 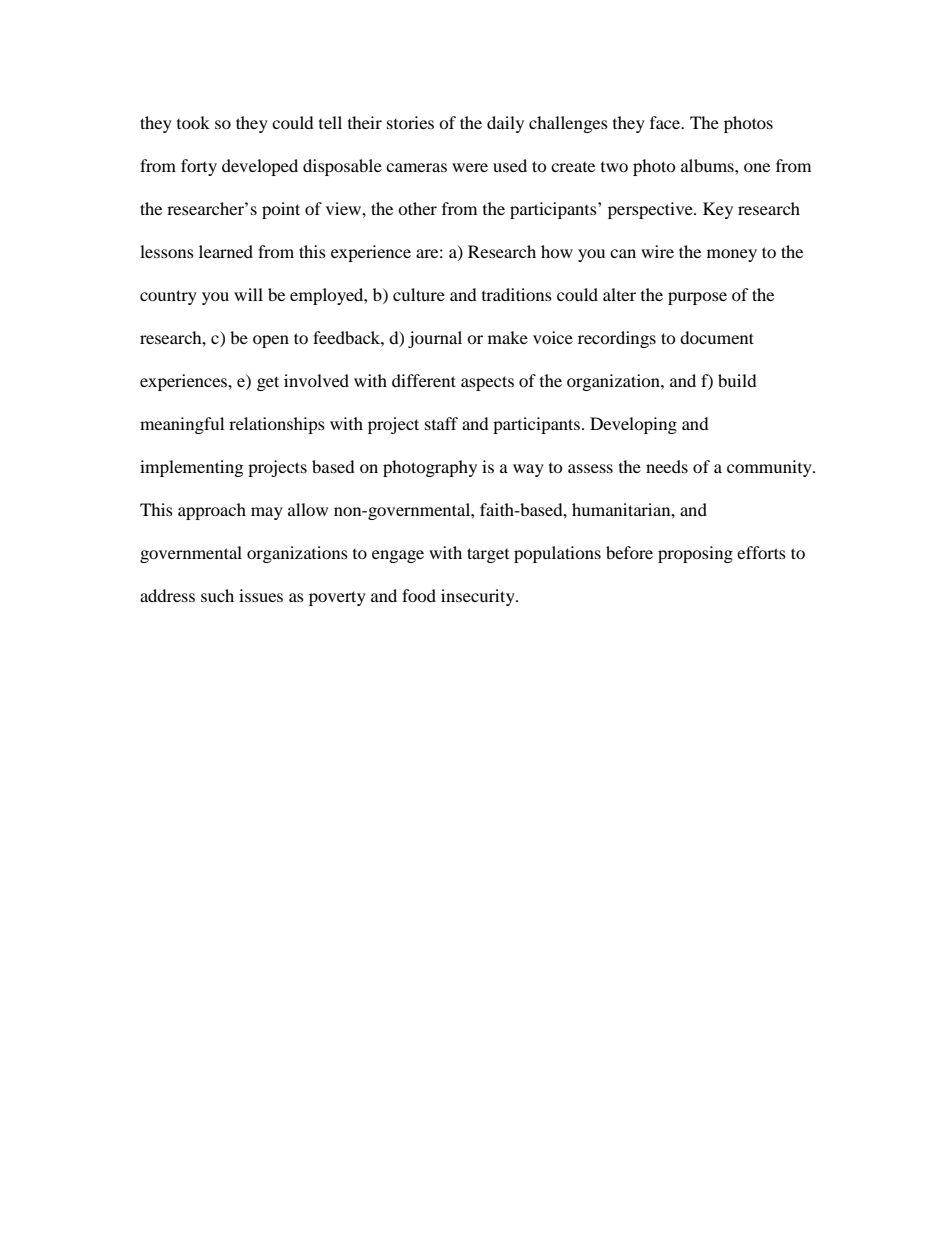 What do you see at coordinates (666, 122) in the page?
I see `face` at bounding box center [666, 122].
